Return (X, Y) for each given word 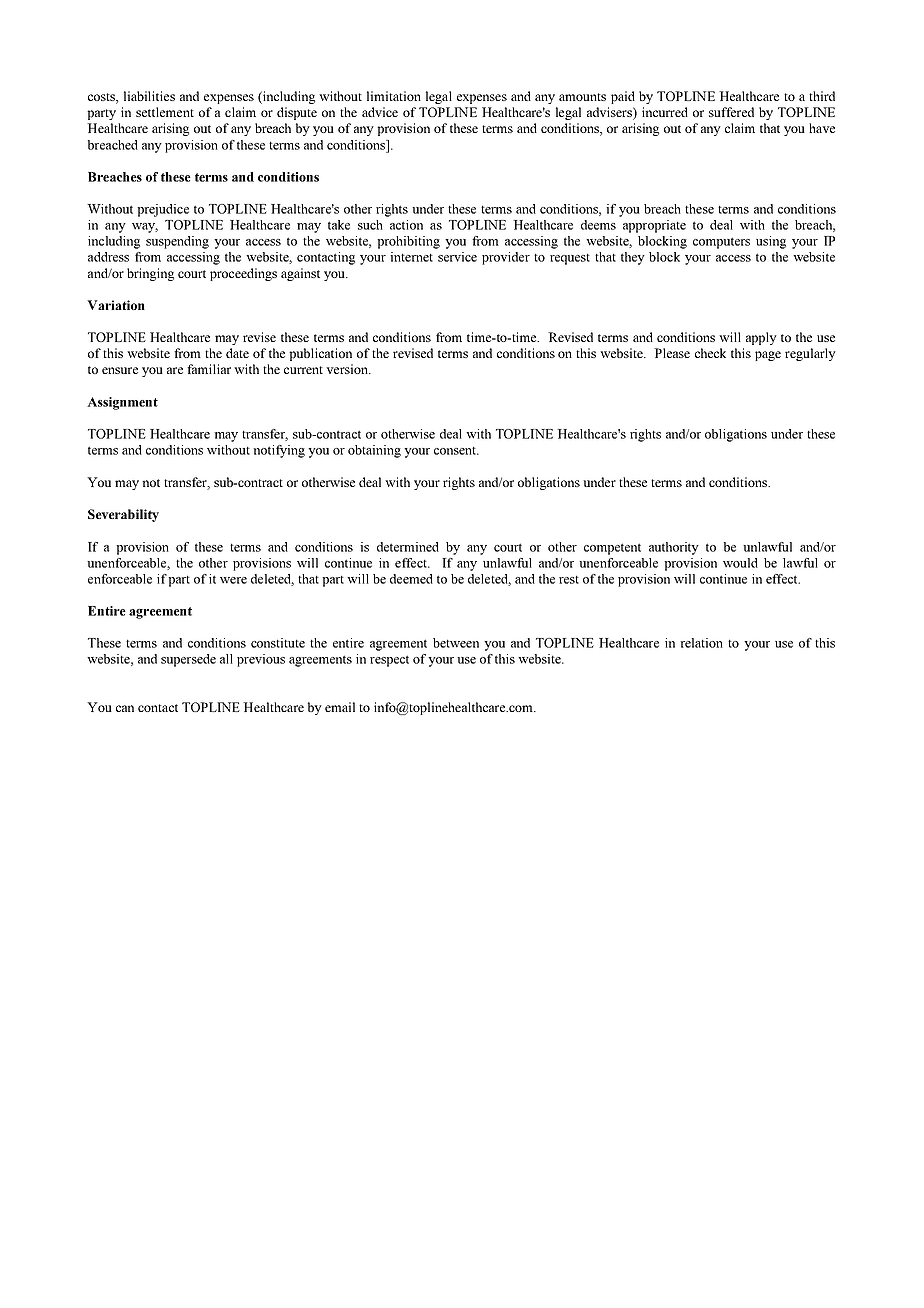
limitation (394, 96)
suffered (731, 112)
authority (674, 548)
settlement (165, 112)
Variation (116, 305)
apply (761, 338)
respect (389, 661)
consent (456, 451)
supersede (188, 660)
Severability (123, 515)
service (457, 257)
